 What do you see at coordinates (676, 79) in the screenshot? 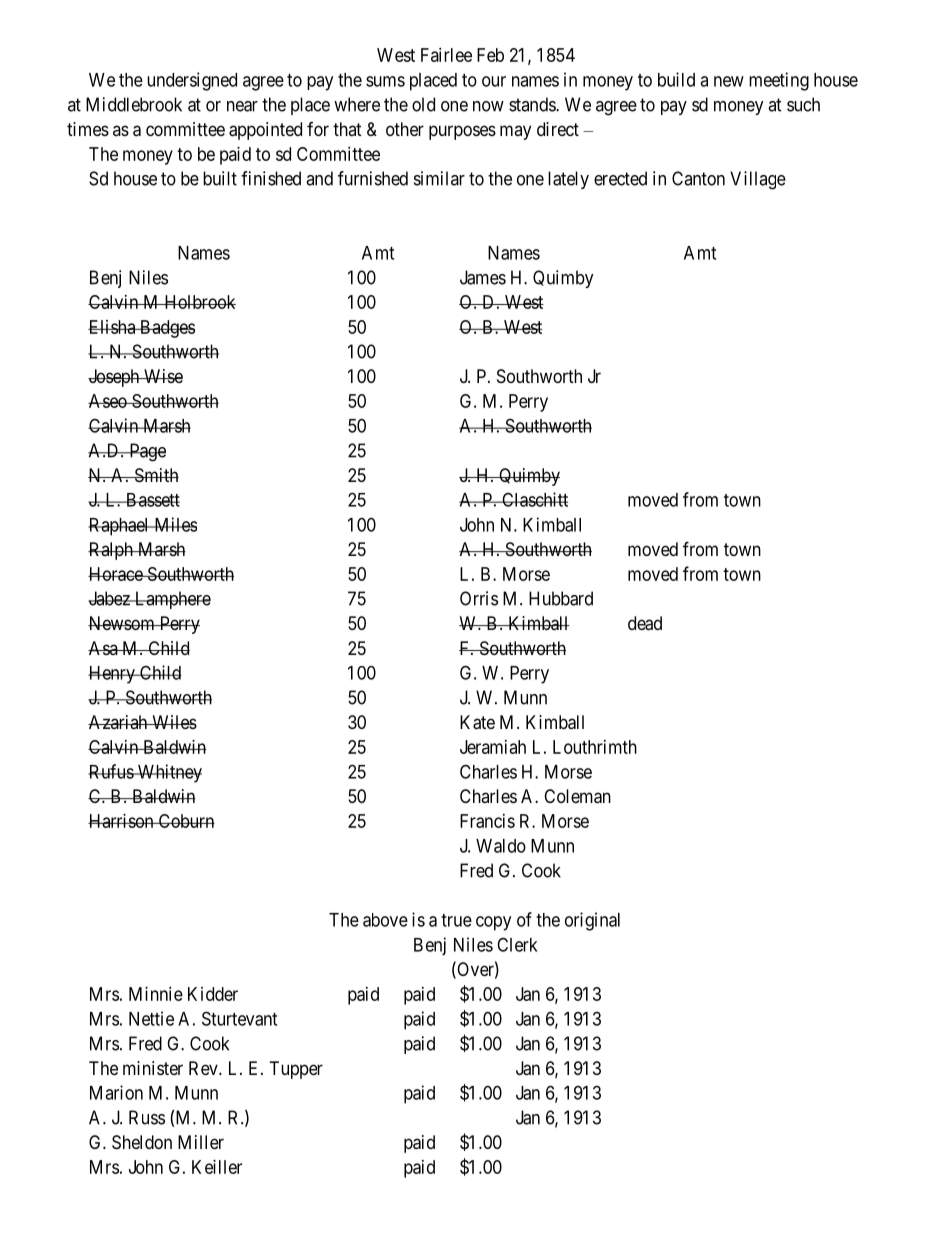
I see `build` at bounding box center [676, 79].
